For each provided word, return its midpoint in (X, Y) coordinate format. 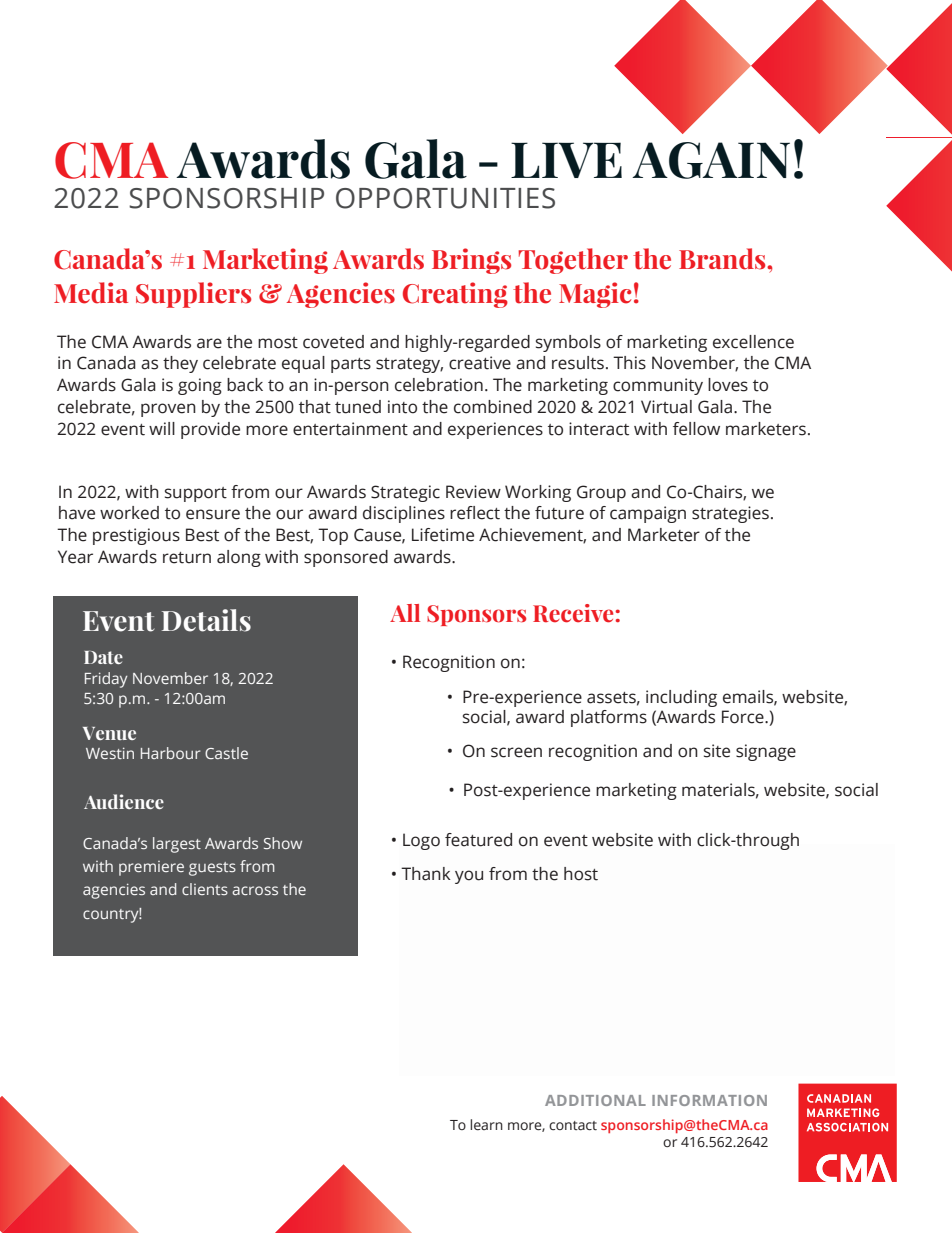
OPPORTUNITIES (445, 198)
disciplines (404, 514)
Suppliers (193, 295)
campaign (648, 514)
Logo (421, 841)
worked (129, 513)
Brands (723, 259)
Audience (124, 801)
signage (766, 752)
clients (205, 889)
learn (486, 1125)
